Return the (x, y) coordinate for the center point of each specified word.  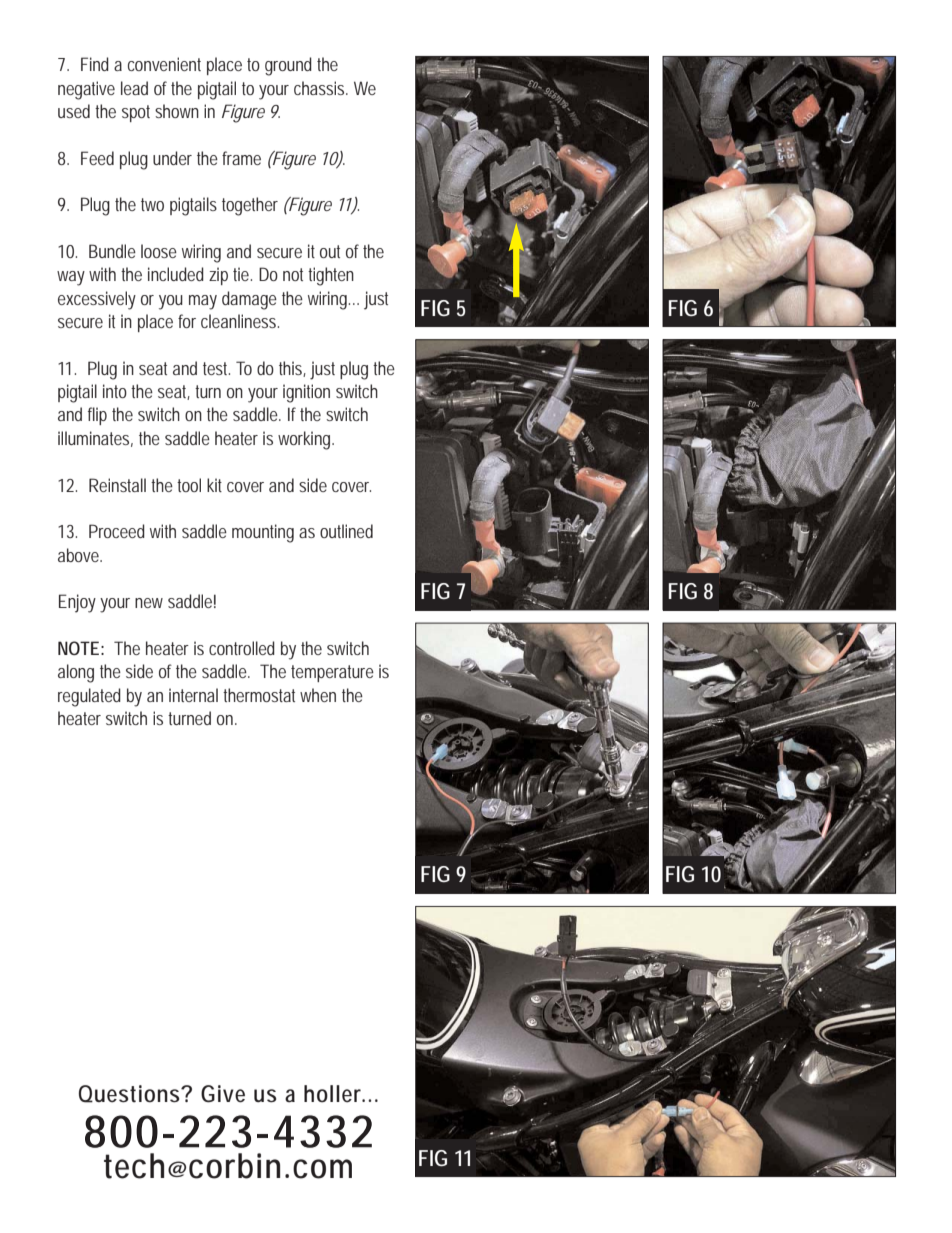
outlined (346, 531)
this (292, 369)
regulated (89, 697)
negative (86, 90)
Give (223, 1094)
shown (177, 111)
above (80, 555)
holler (334, 1094)
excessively (97, 300)
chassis (321, 88)
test (216, 368)
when (318, 695)
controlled (242, 648)
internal (193, 695)
